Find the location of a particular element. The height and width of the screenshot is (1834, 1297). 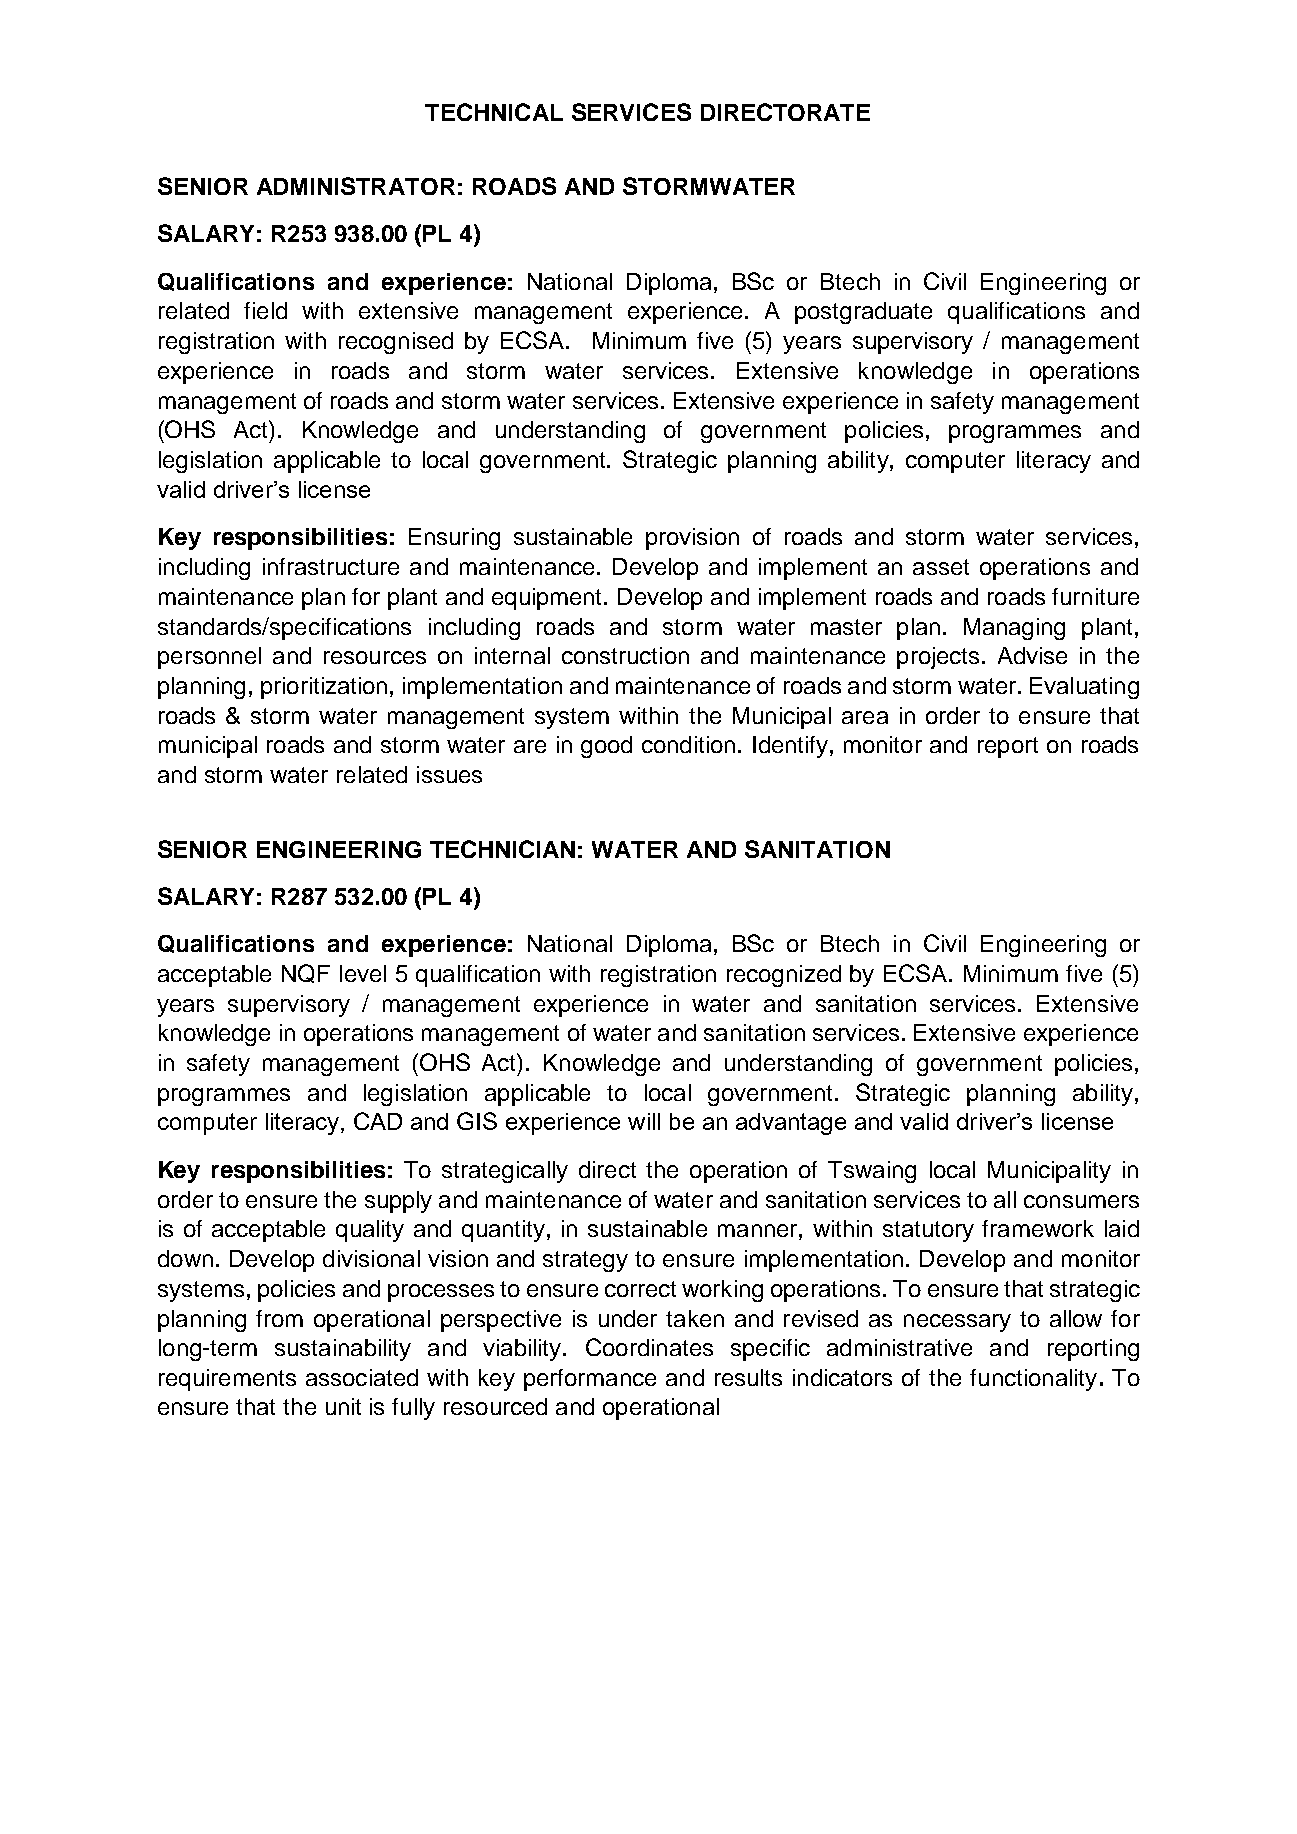

asset is located at coordinates (941, 567).
